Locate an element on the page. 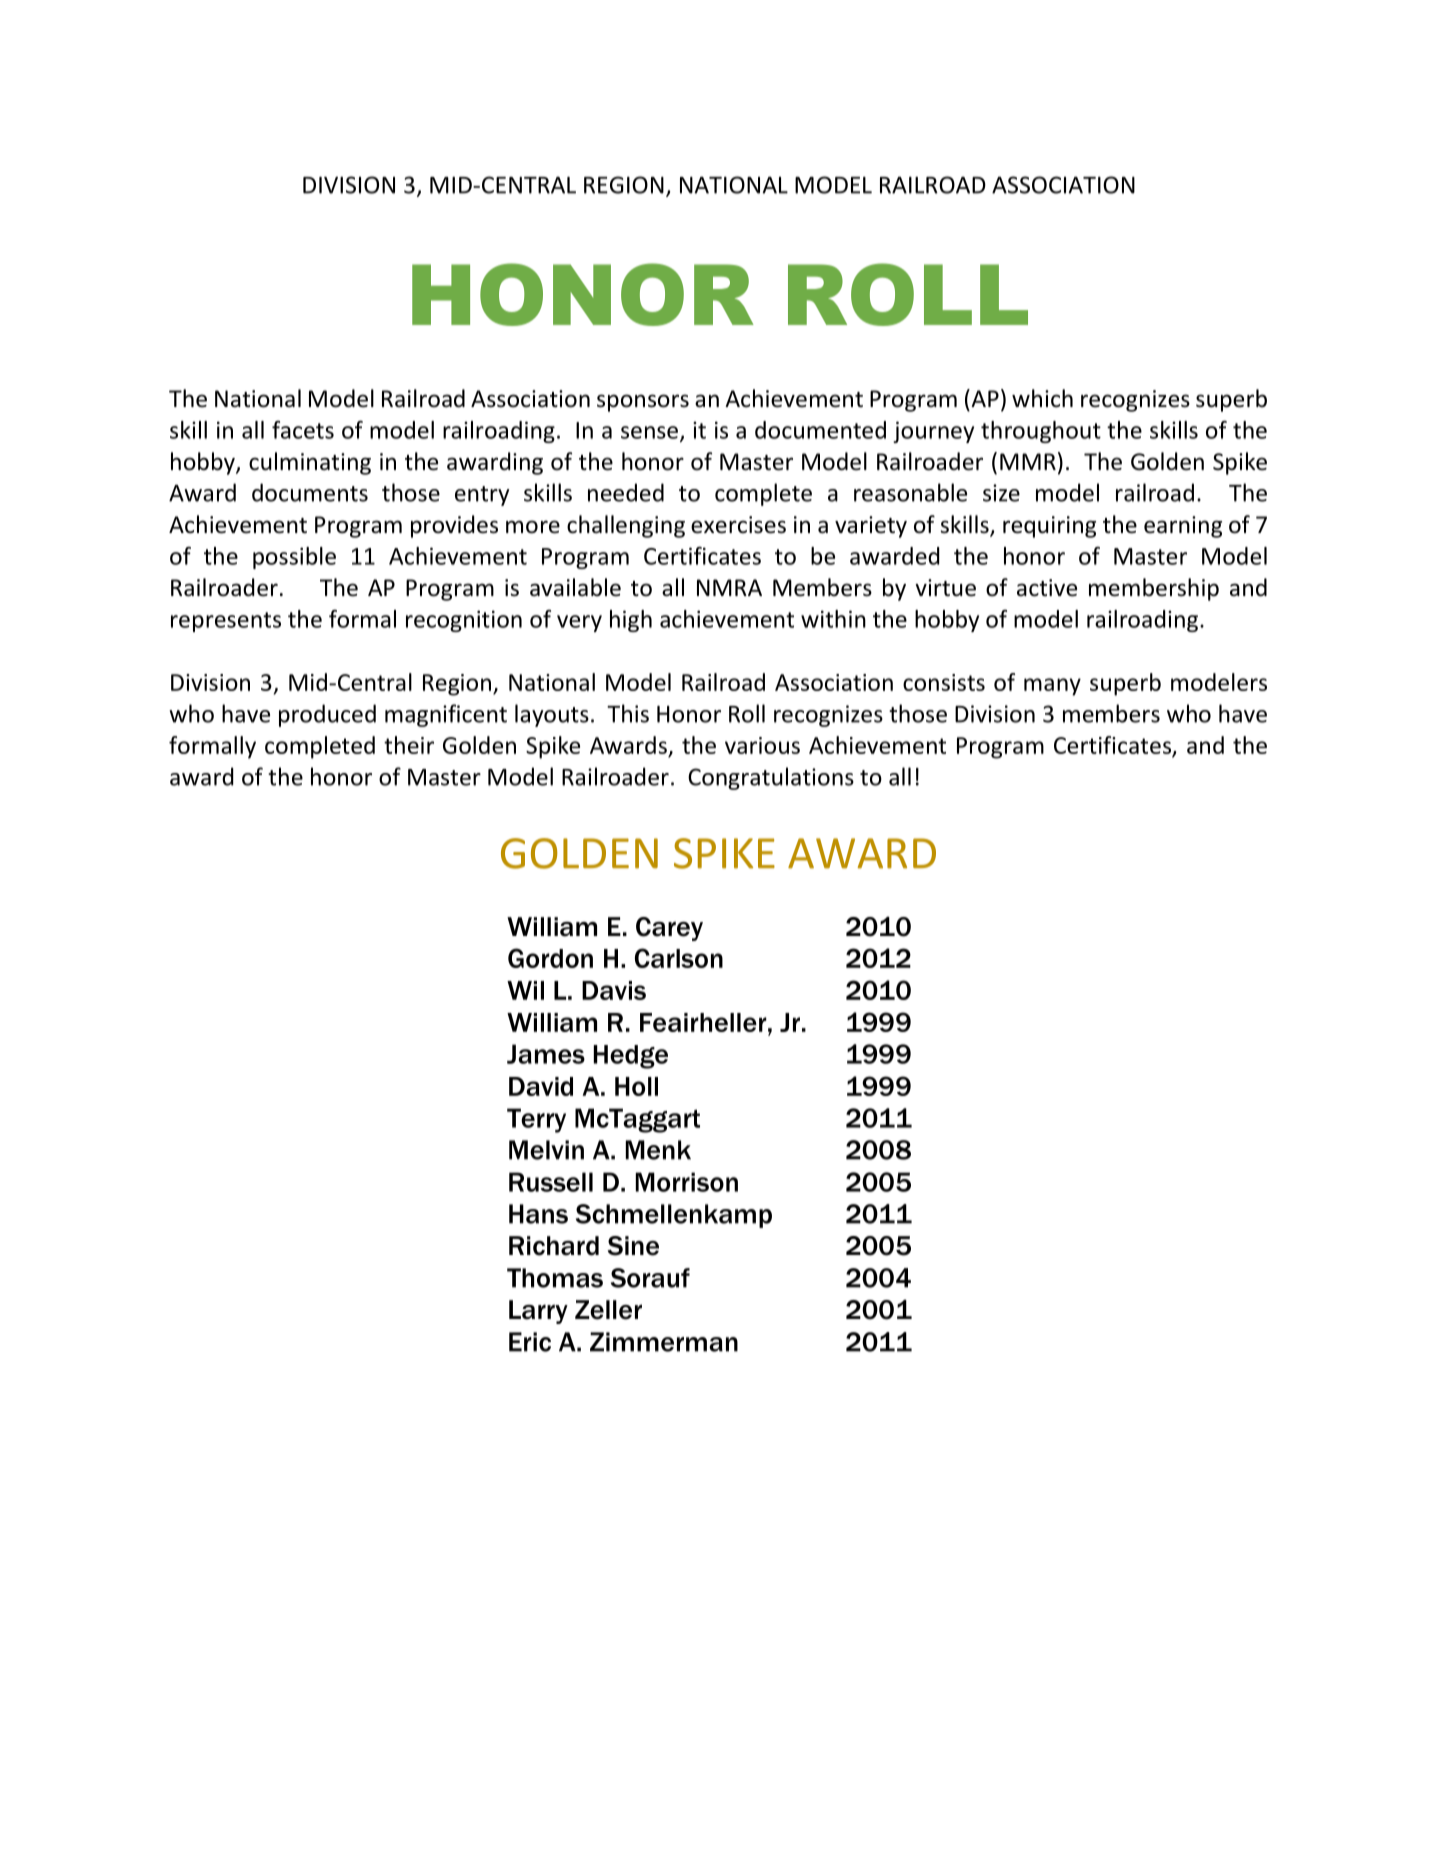  throughout is located at coordinates (1041, 432).
